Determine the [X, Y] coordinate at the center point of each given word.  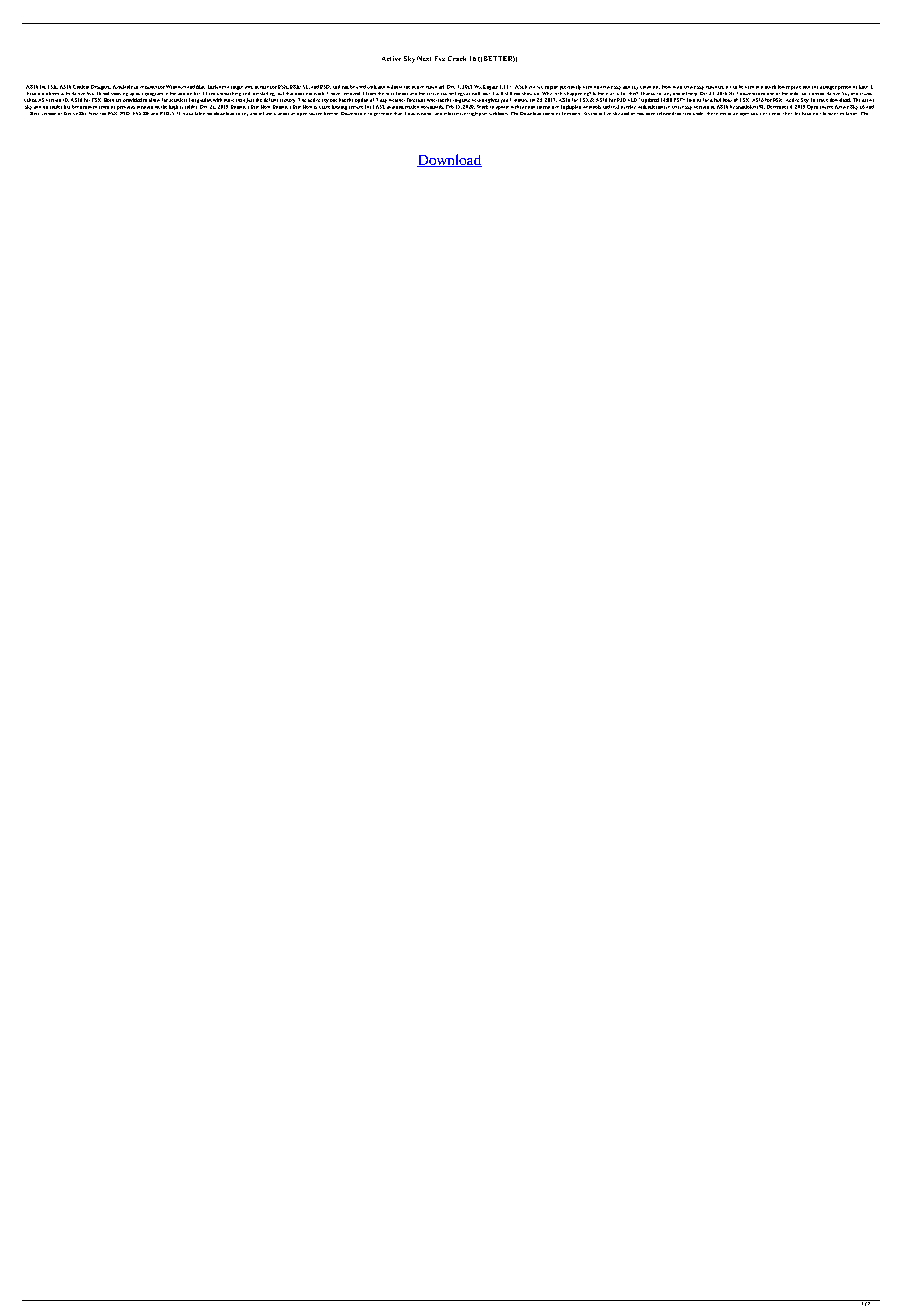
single [237, 88]
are [118, 100]
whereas [435, 100]
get [377, 114]
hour [727, 100]
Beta [34, 112]
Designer [101, 87]
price [796, 88]
